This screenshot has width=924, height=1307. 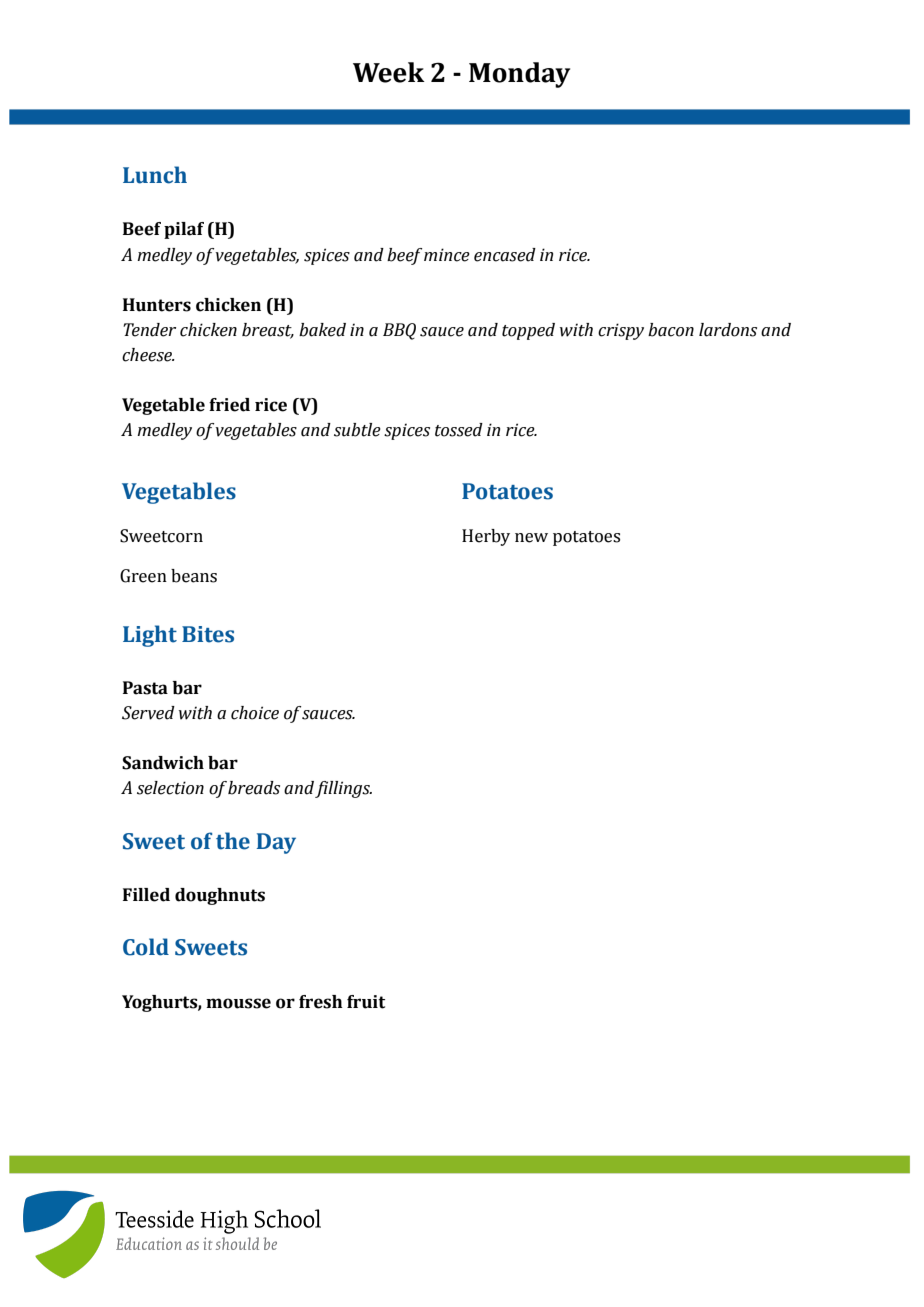 I want to click on Herby, so click(x=486, y=537).
